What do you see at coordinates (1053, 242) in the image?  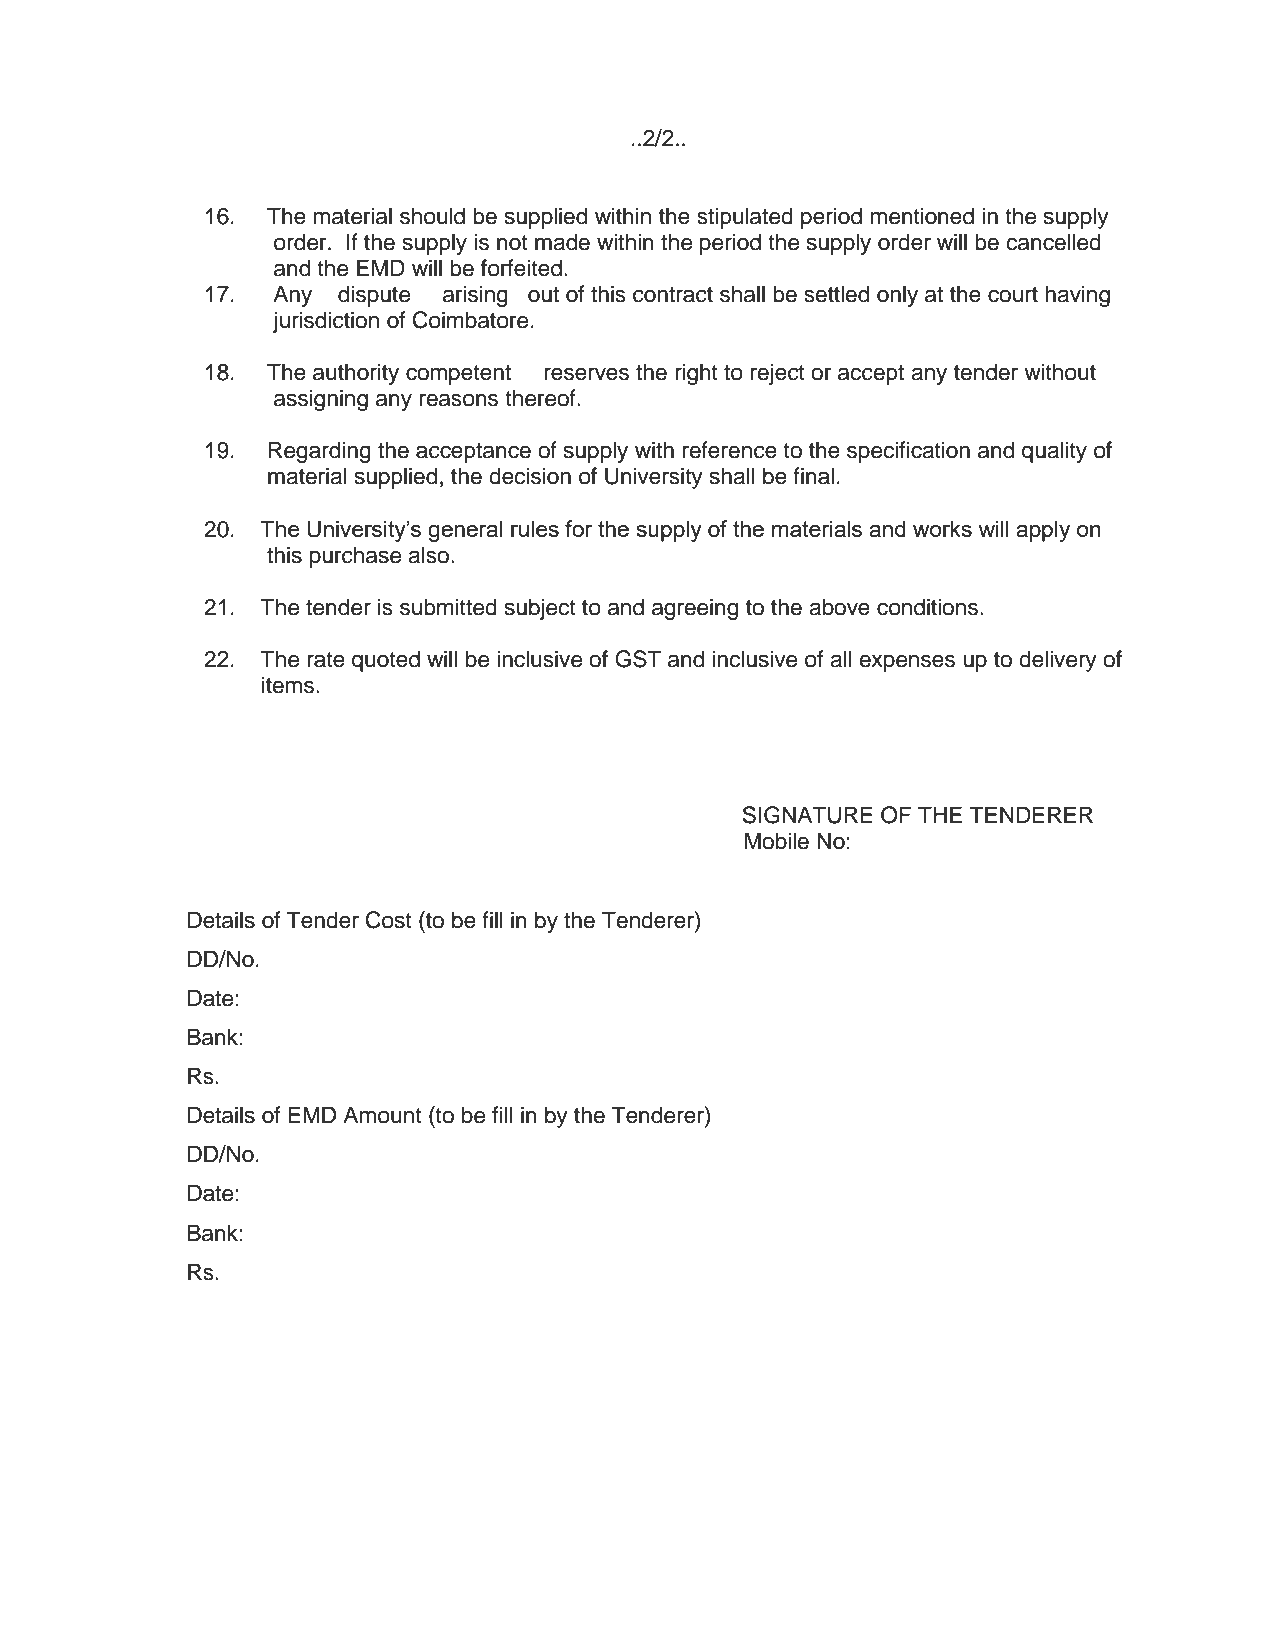 I see `cancelled` at bounding box center [1053, 242].
